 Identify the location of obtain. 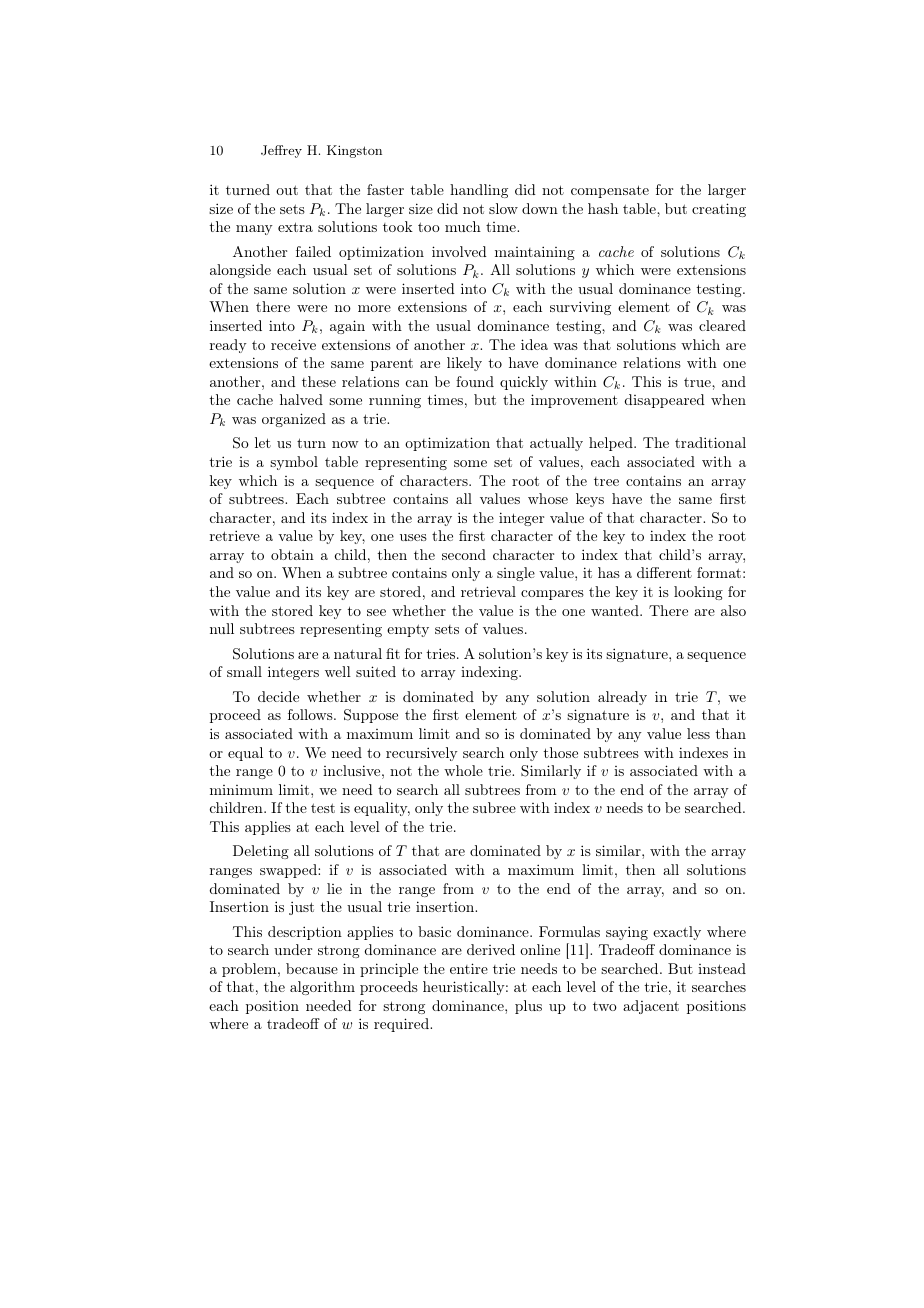
(292, 554).
